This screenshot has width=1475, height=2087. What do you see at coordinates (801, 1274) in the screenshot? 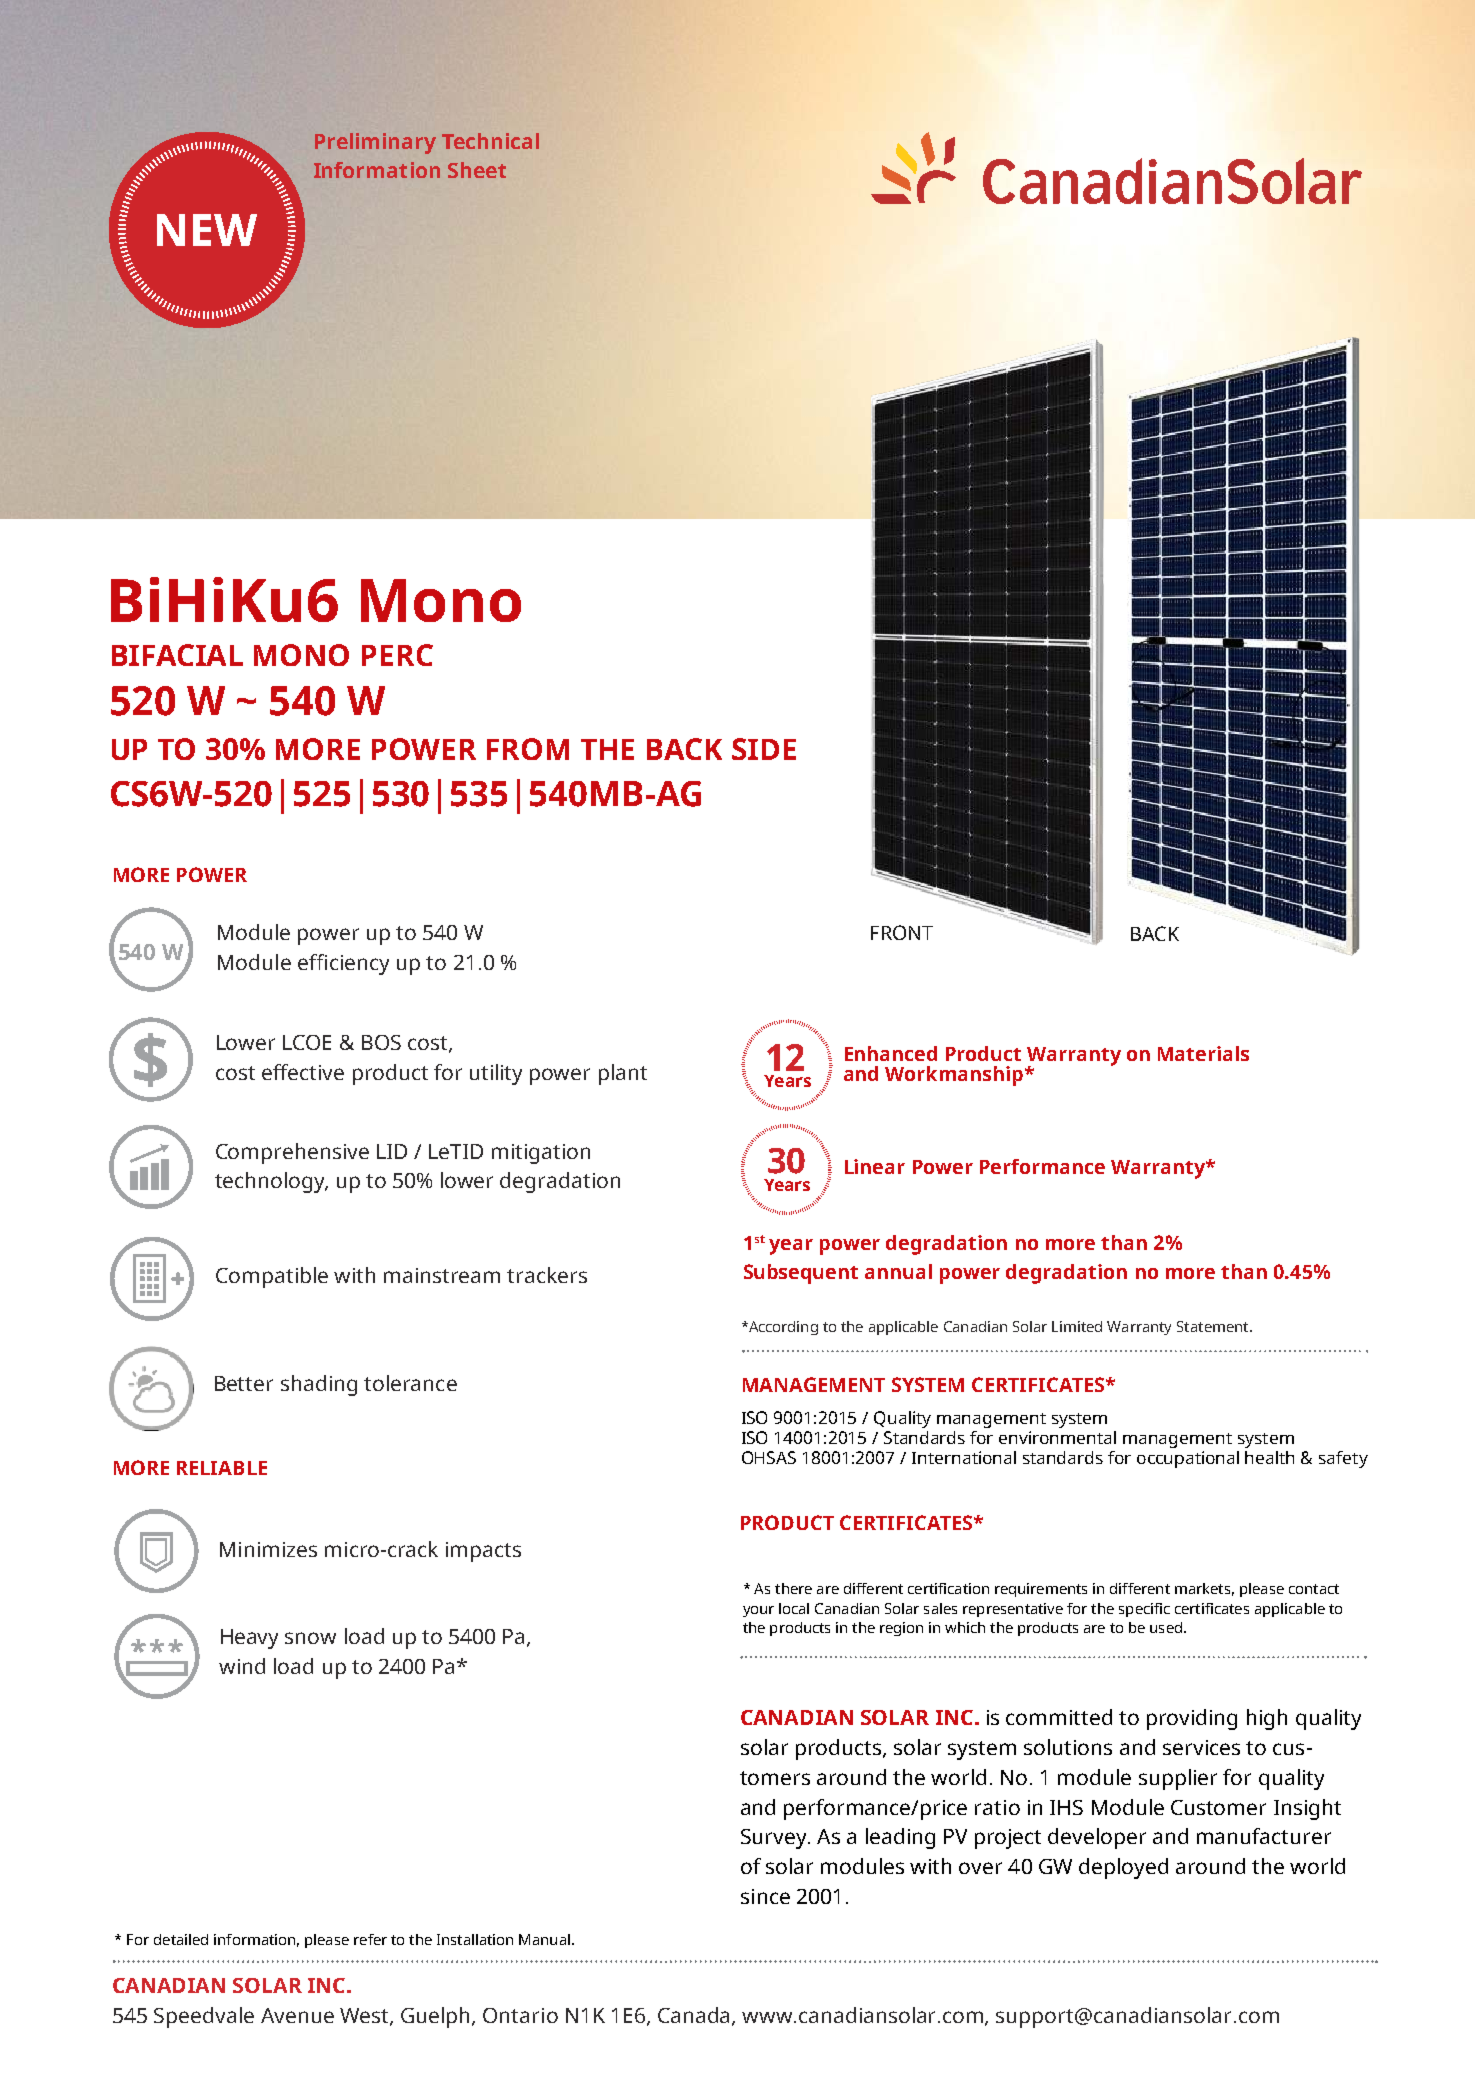
I see `Subsequent` at bounding box center [801, 1274].
